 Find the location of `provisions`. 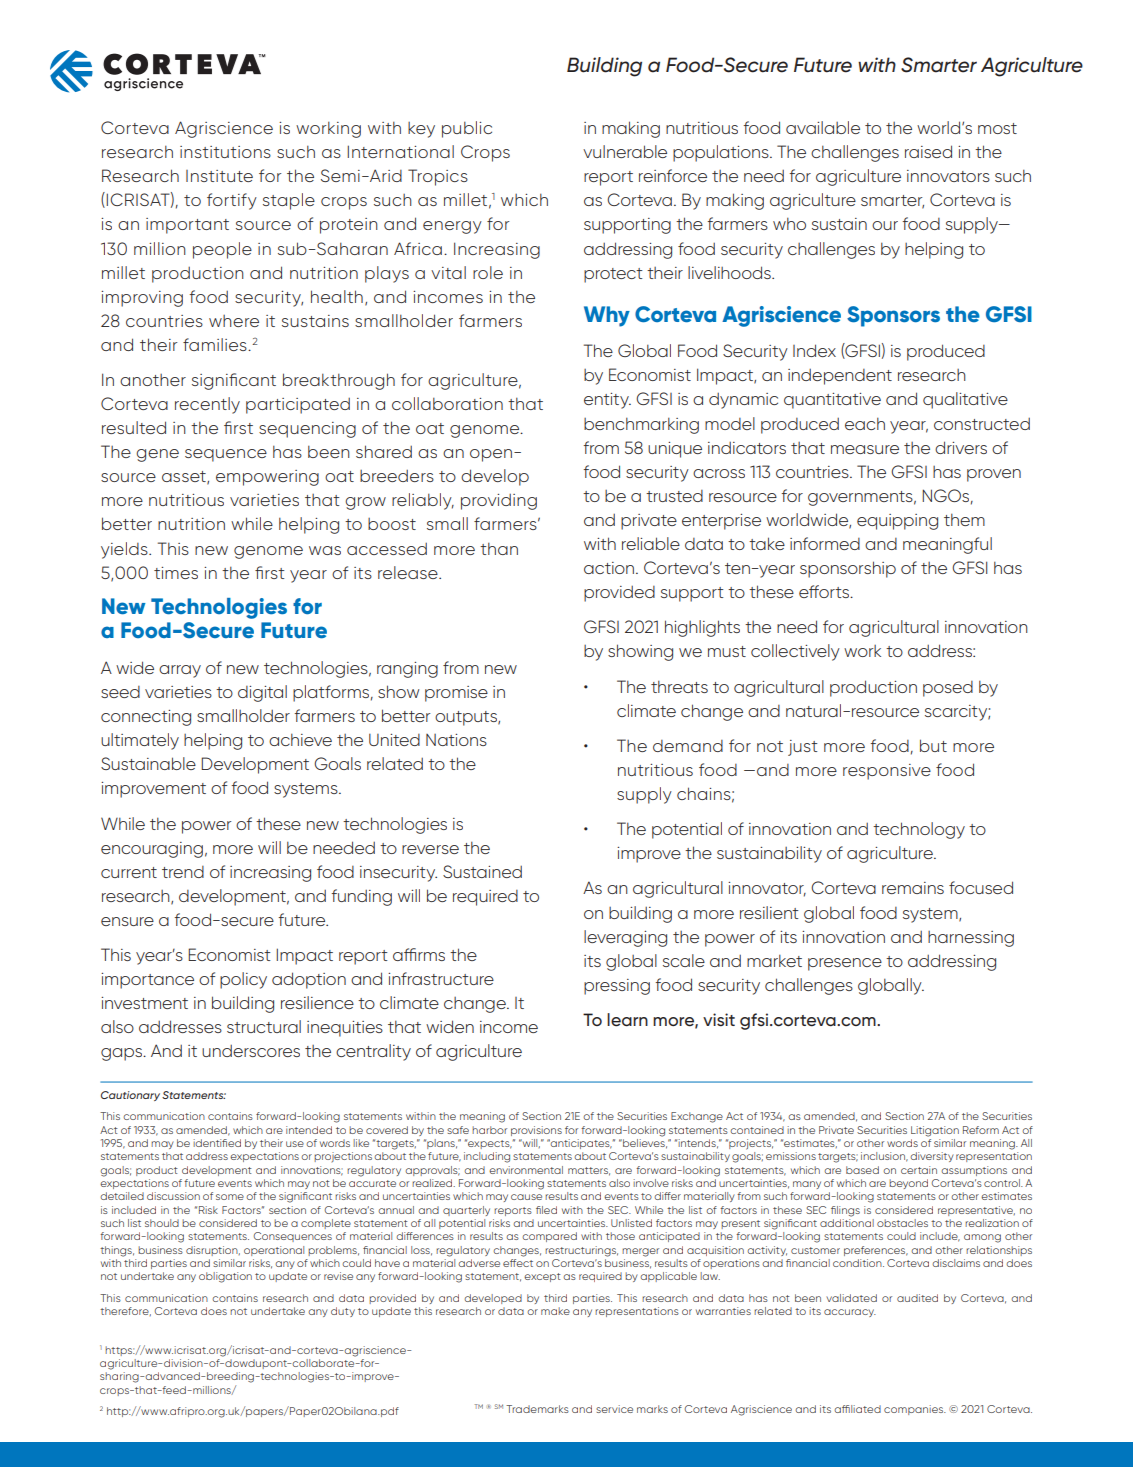

provisions is located at coordinates (536, 1131).
